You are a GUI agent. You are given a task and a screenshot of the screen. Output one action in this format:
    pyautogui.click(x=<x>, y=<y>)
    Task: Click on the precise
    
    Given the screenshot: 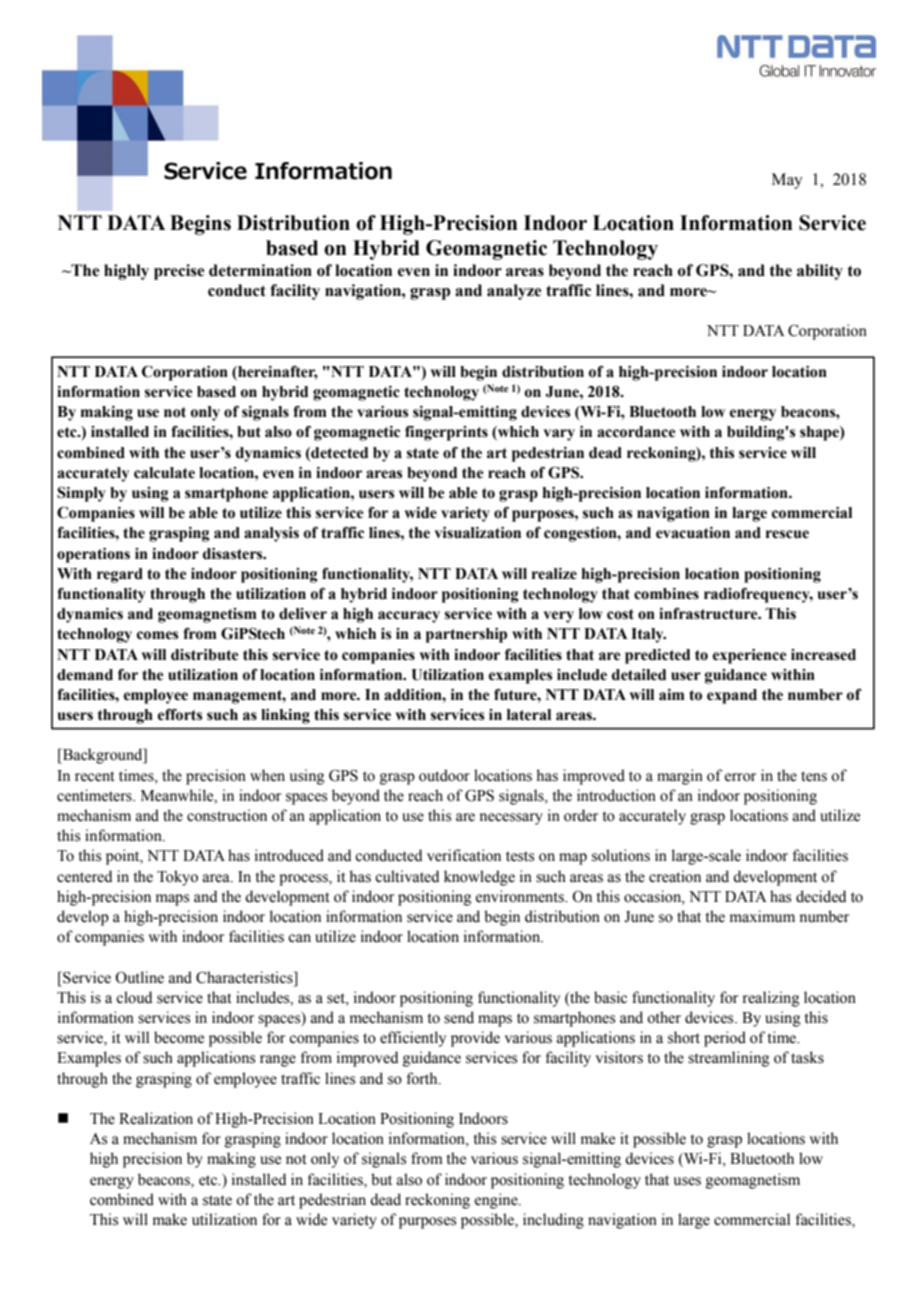 What is the action you would take?
    pyautogui.click(x=179, y=272)
